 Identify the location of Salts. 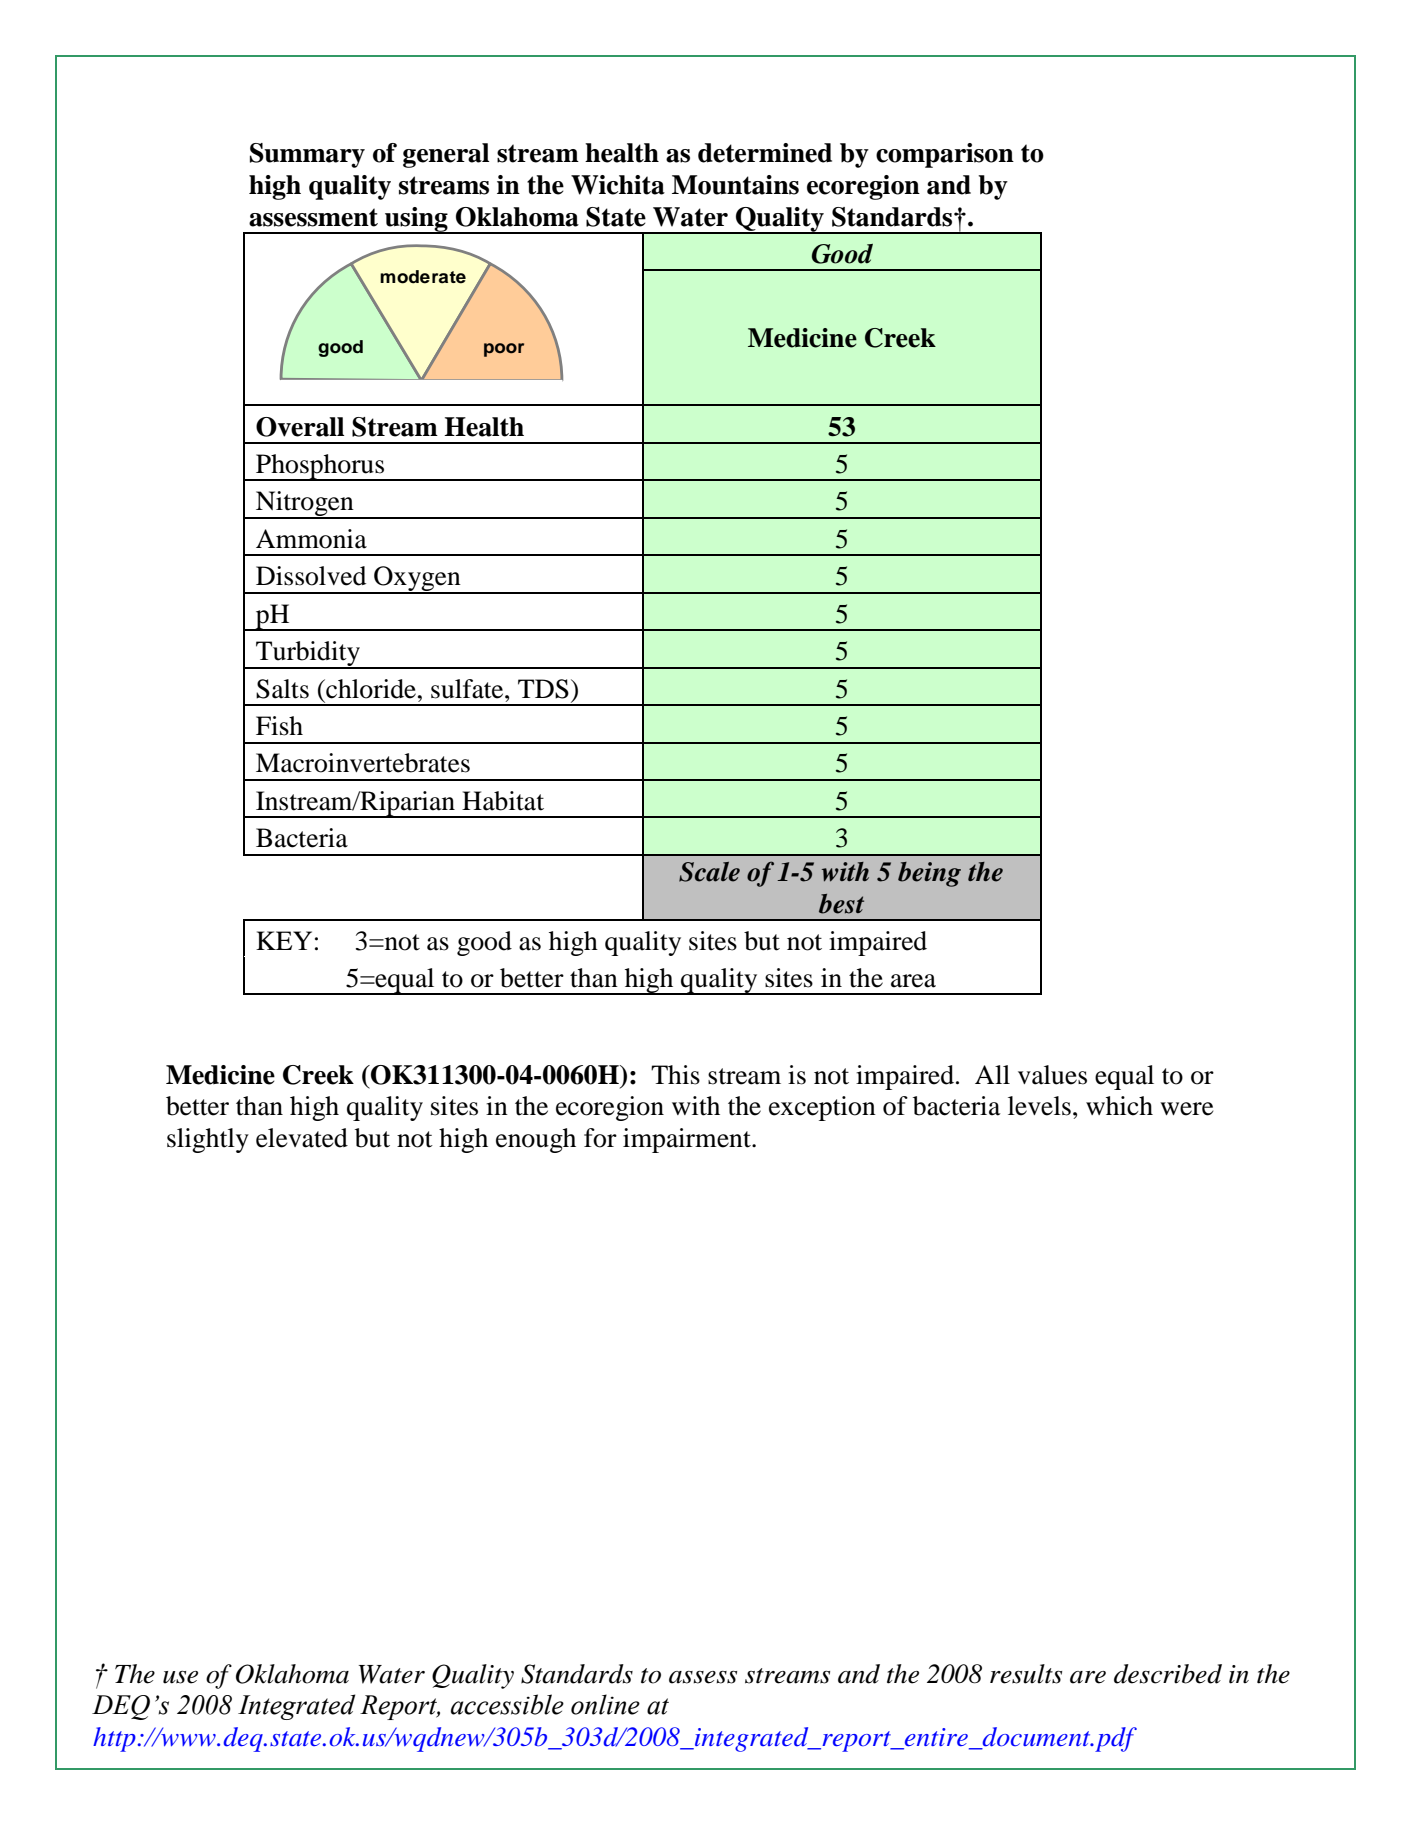
(282, 689).
